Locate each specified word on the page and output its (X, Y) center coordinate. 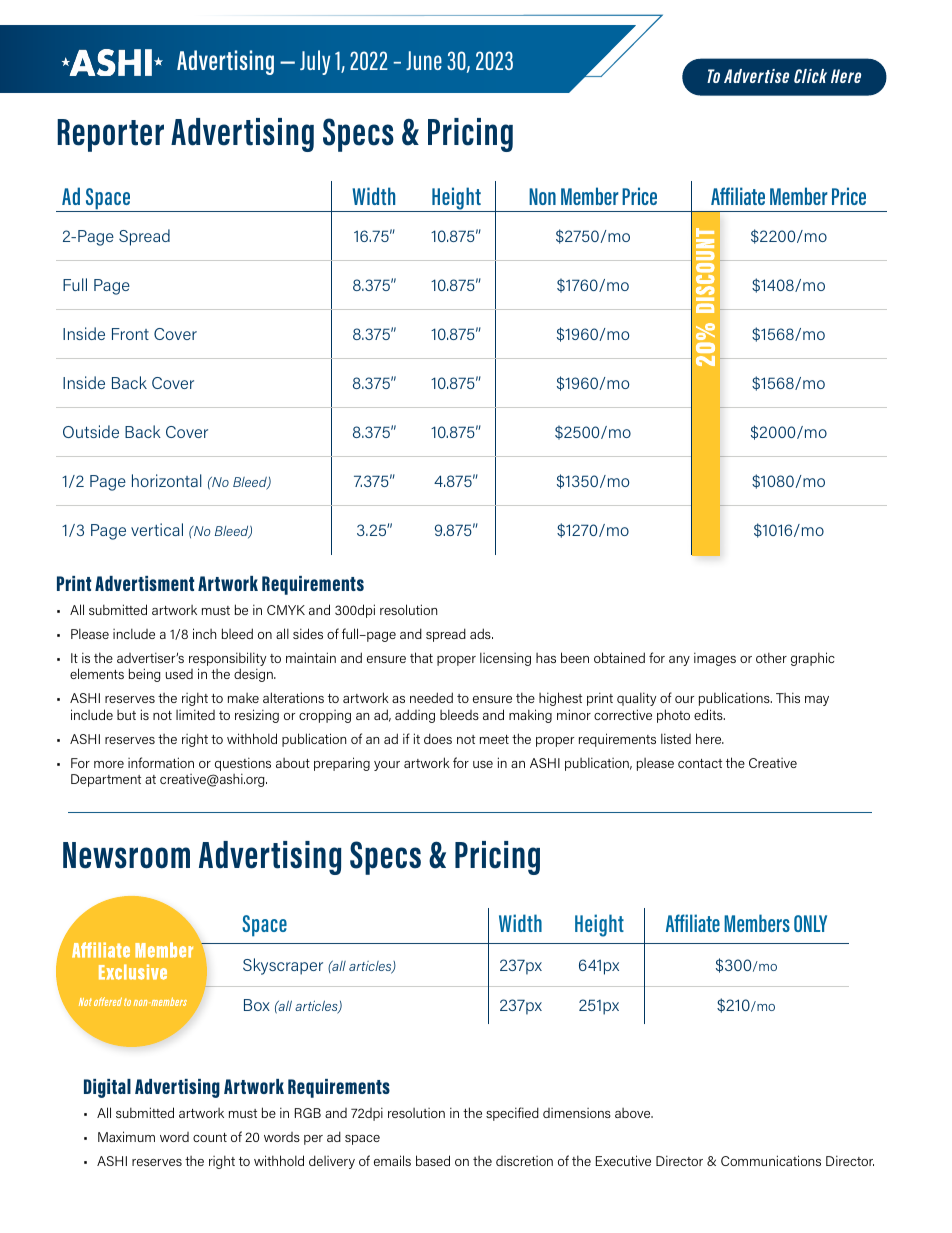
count (210, 1137)
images (715, 659)
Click (810, 76)
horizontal (167, 480)
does (438, 738)
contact (700, 763)
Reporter (110, 135)
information (161, 762)
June (424, 60)
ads (481, 633)
